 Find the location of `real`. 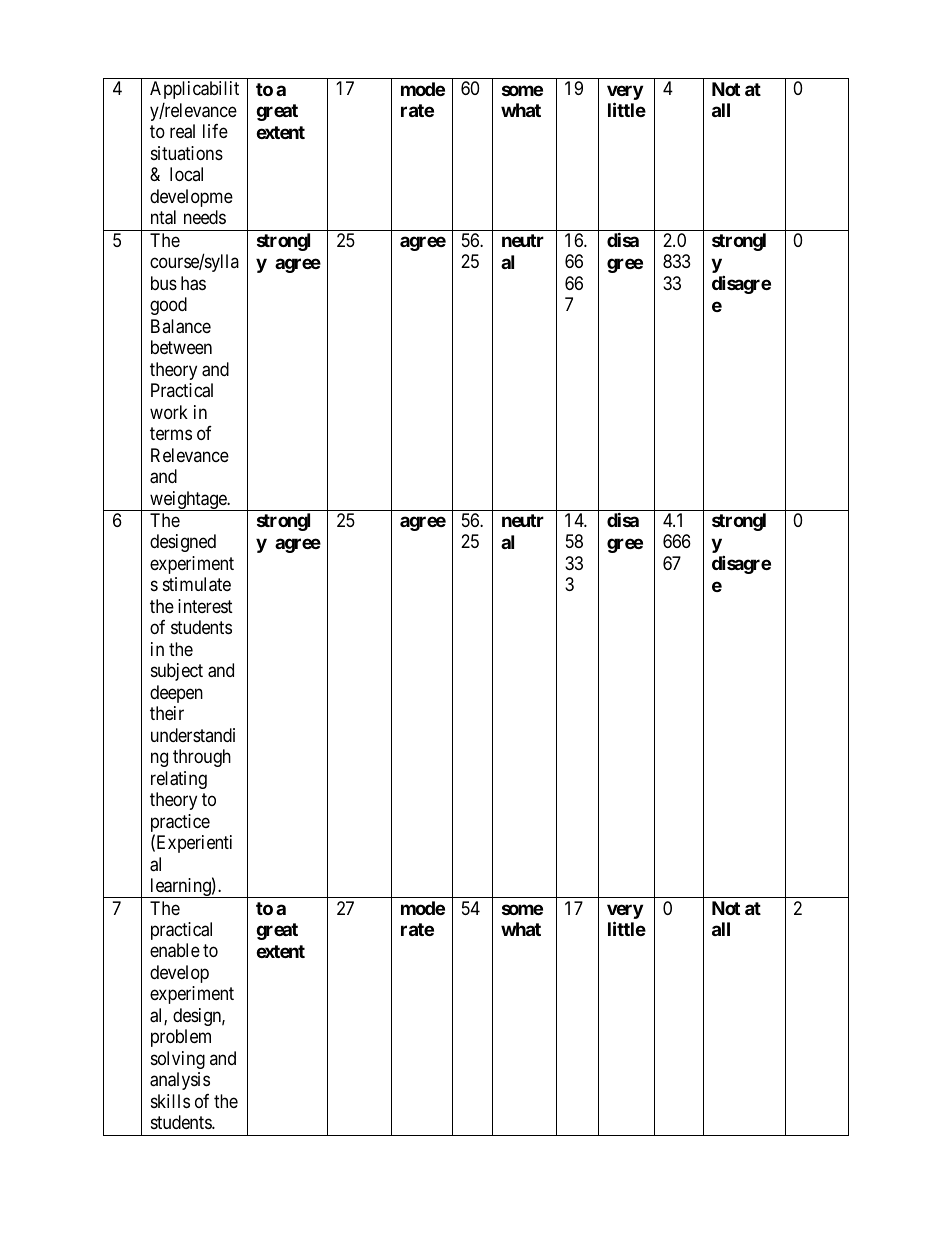

real is located at coordinates (182, 131).
